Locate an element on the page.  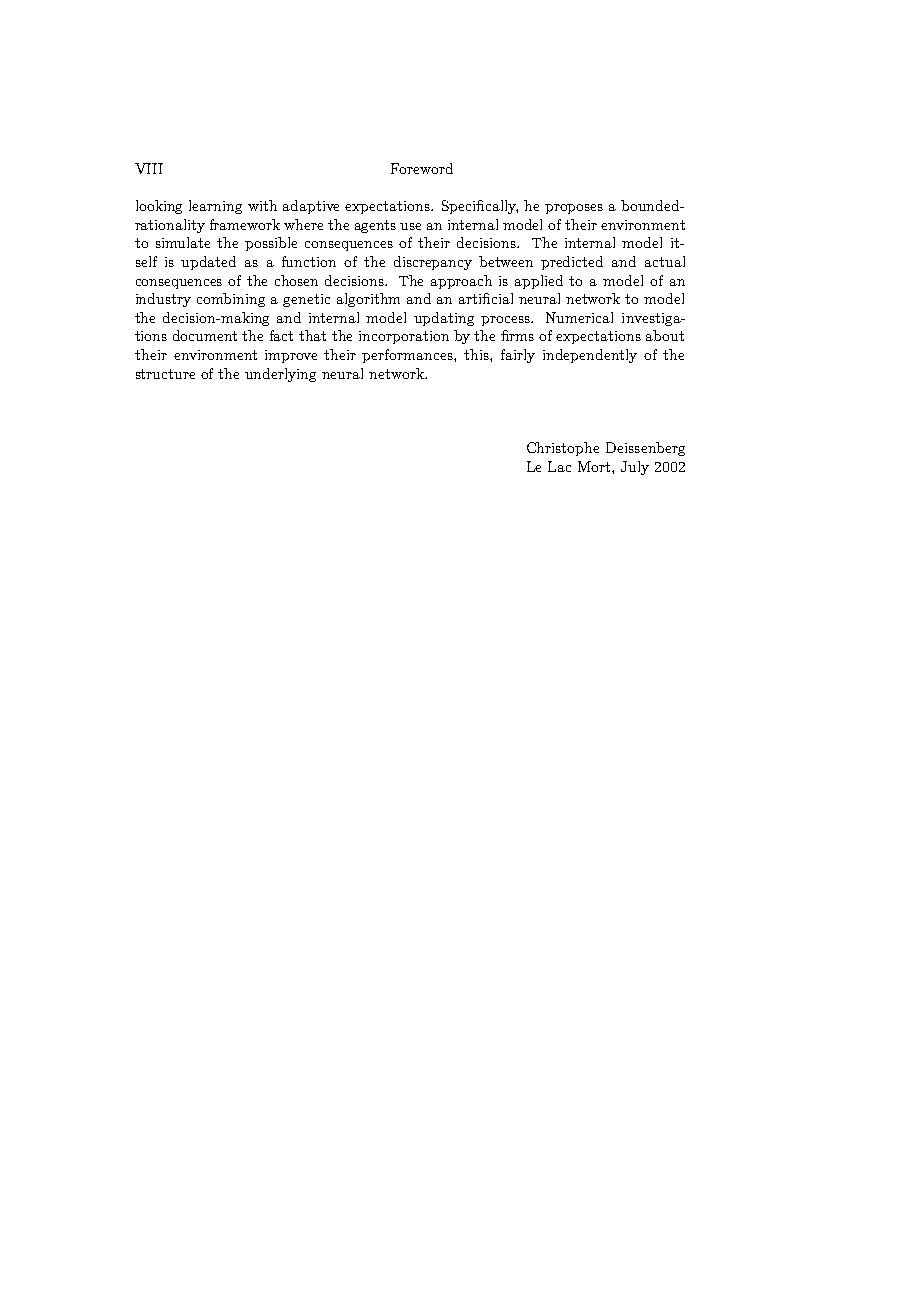
VIII is located at coordinates (149, 168).
